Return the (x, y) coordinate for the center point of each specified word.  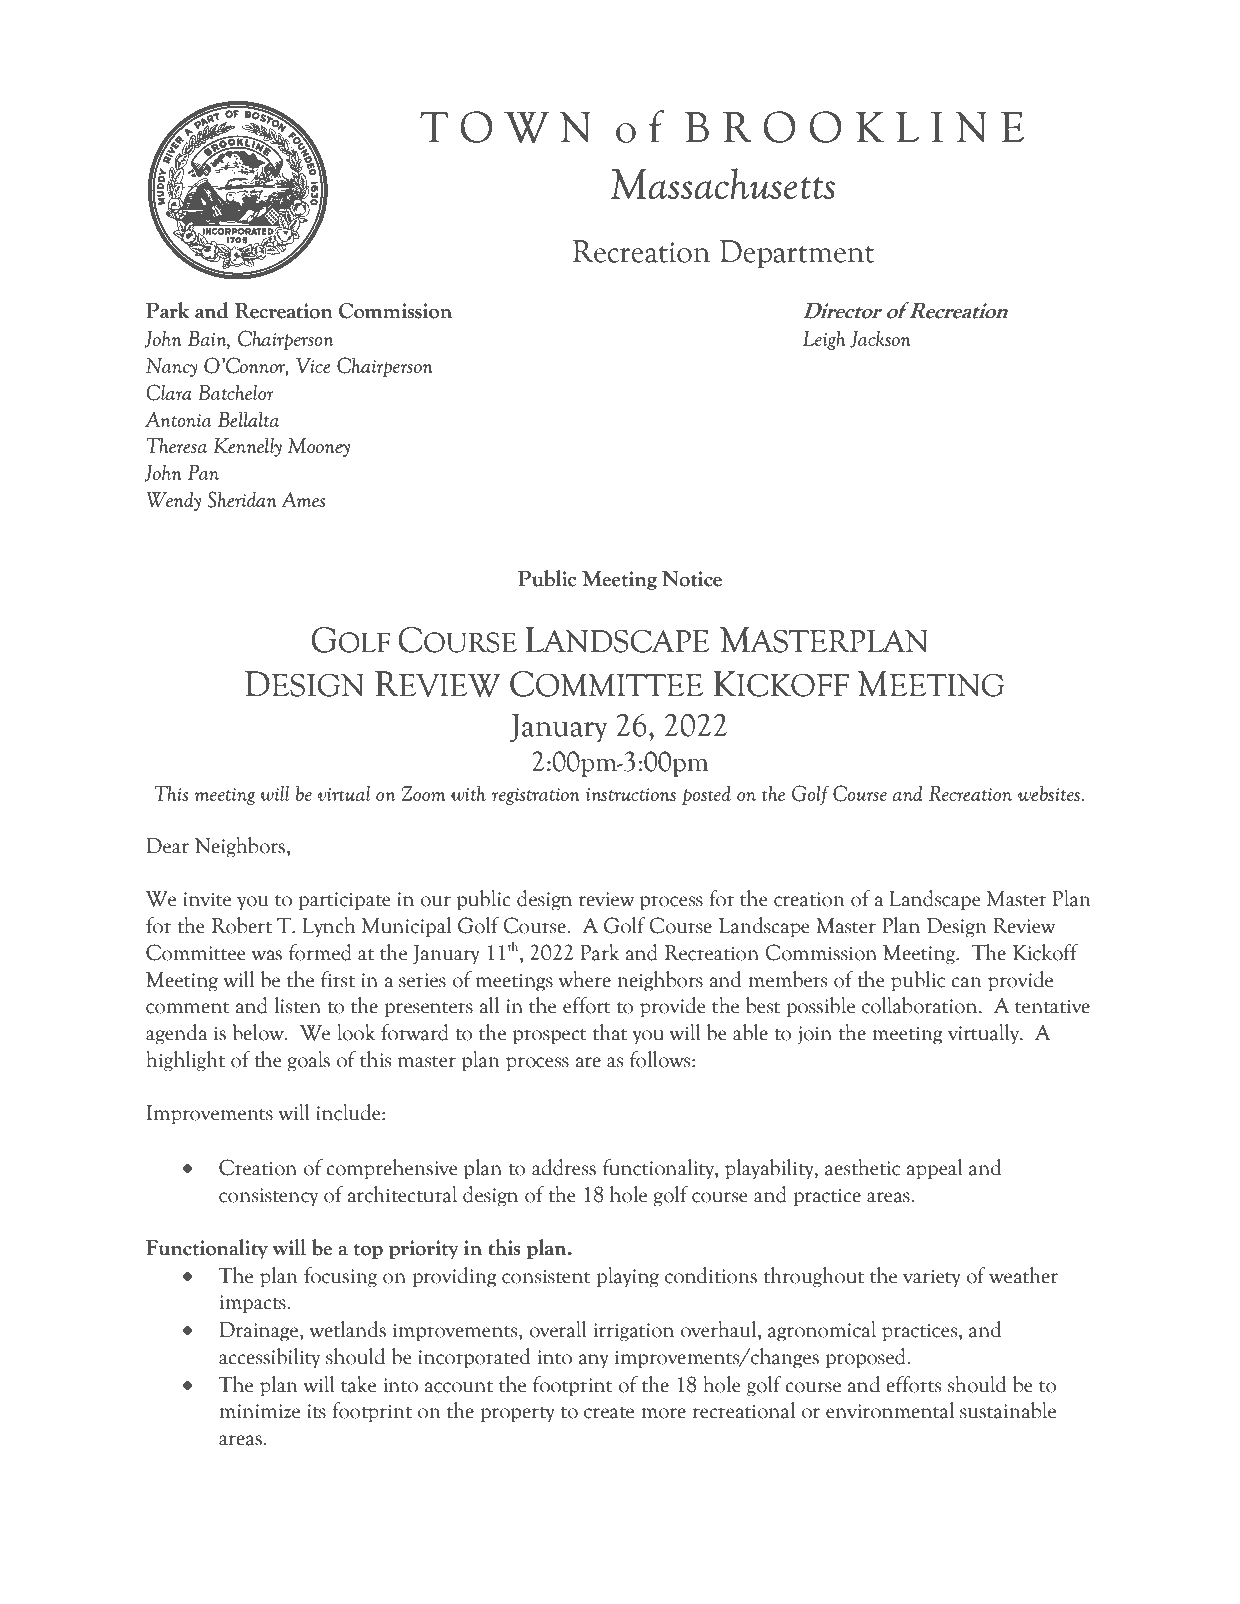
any (594, 1361)
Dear (168, 846)
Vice (313, 365)
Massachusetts (723, 183)
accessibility (269, 1358)
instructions (631, 794)
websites (1050, 793)
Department (797, 254)
